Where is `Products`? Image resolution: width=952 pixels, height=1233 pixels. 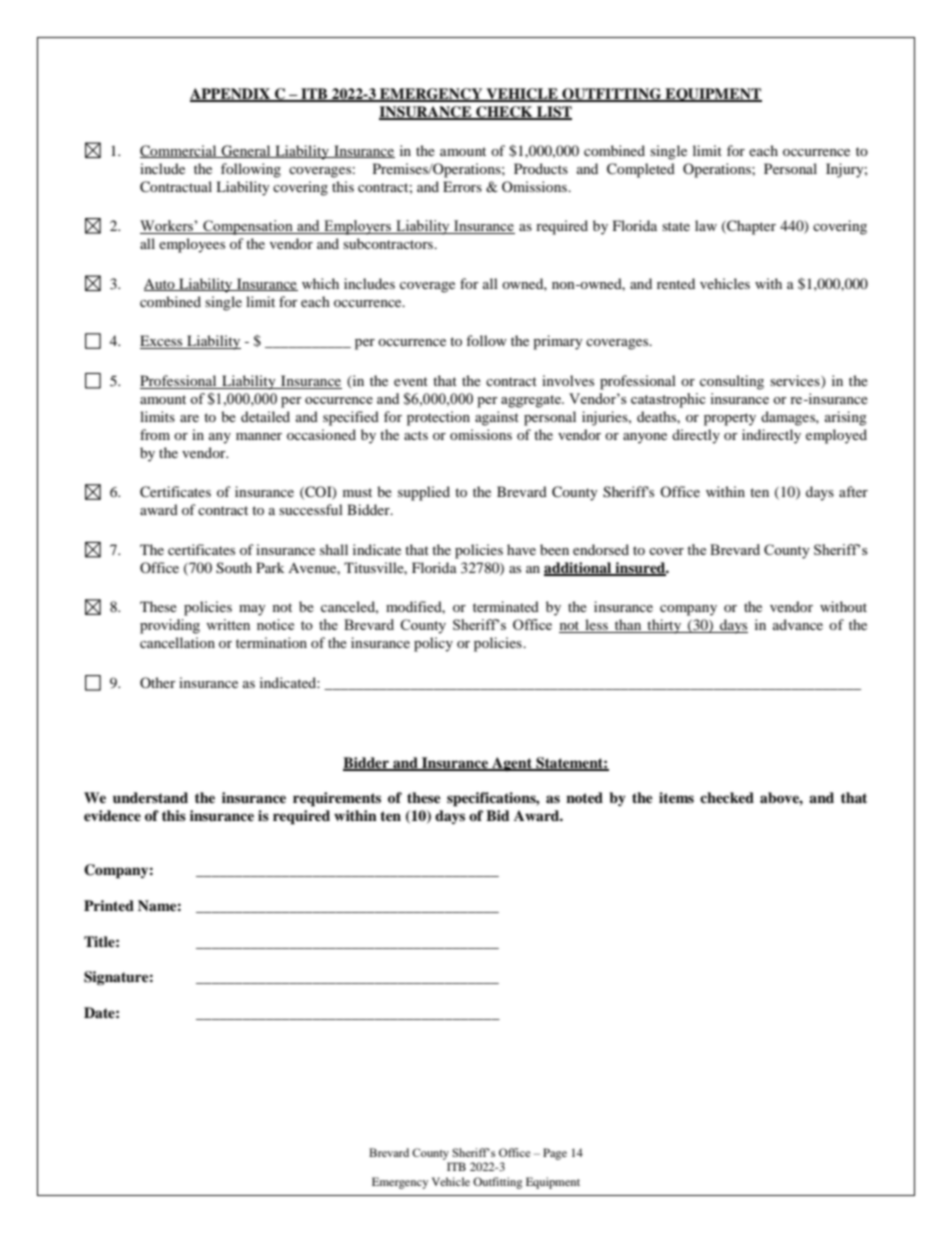
Products is located at coordinates (541, 168).
